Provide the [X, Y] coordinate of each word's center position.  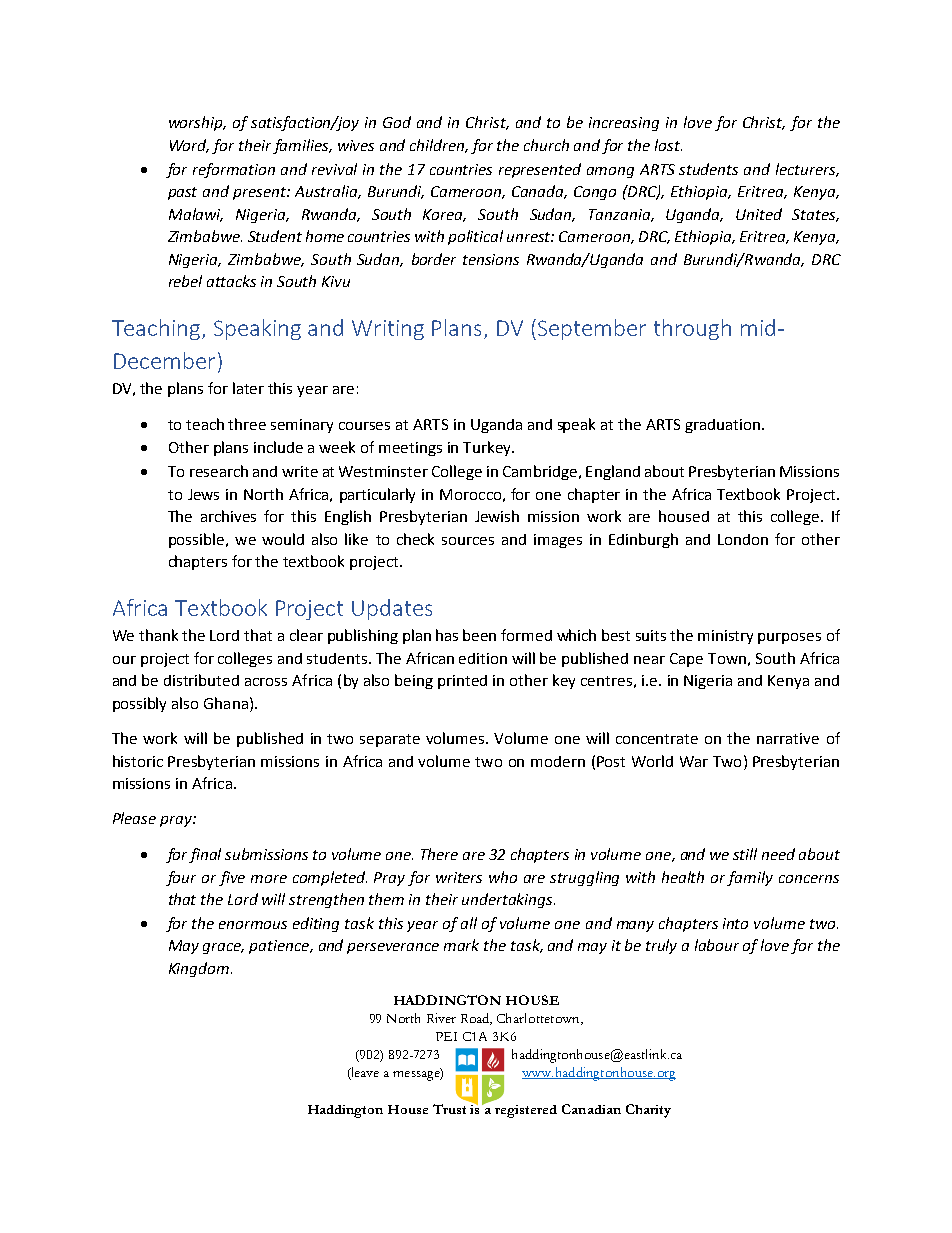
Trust [449, 1109]
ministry [725, 637]
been [479, 635]
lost [668, 145]
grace [223, 948]
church [546, 145]
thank [158, 635]
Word [189, 146]
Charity [648, 1111]
